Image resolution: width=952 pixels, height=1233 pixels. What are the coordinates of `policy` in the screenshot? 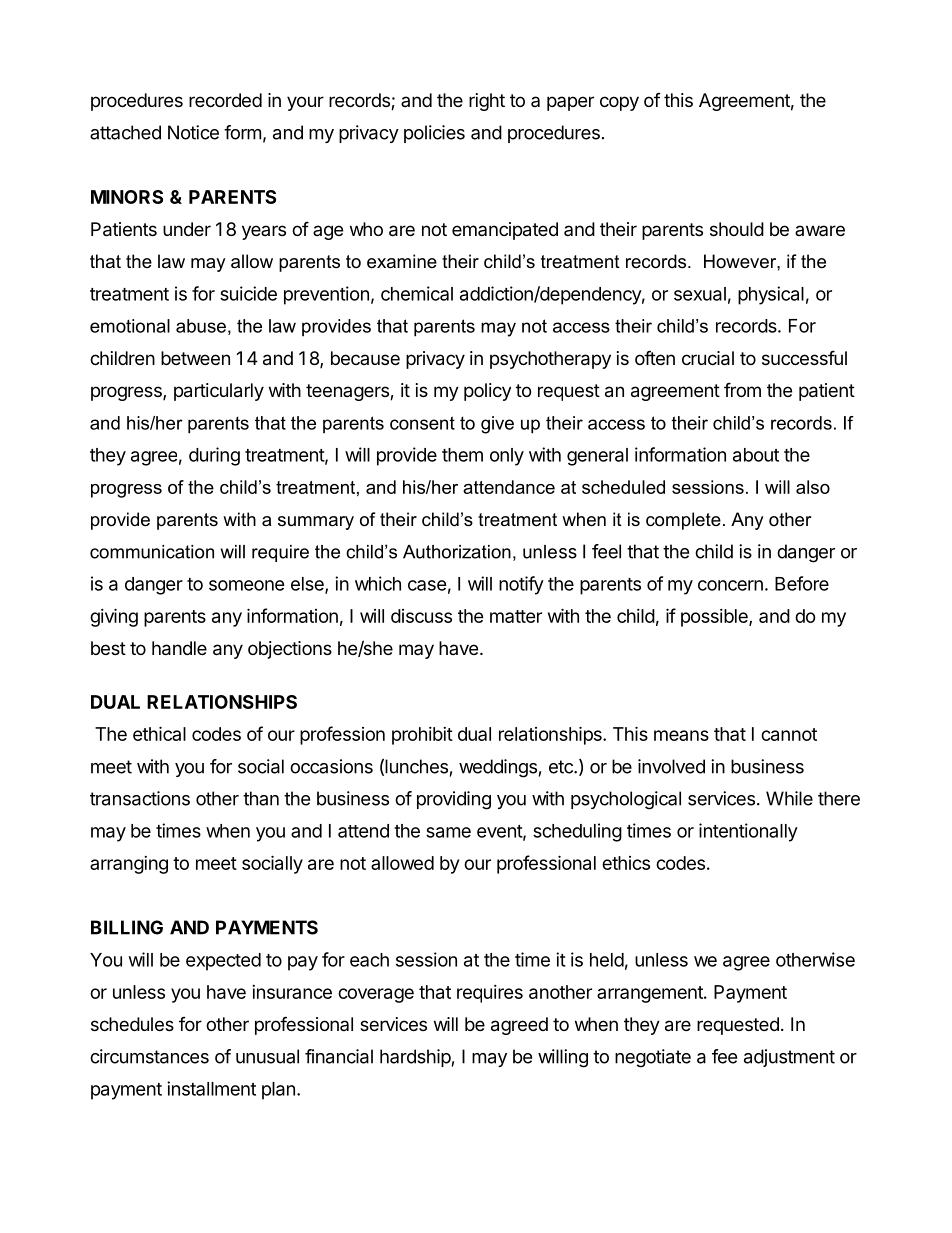 It's located at (487, 392).
